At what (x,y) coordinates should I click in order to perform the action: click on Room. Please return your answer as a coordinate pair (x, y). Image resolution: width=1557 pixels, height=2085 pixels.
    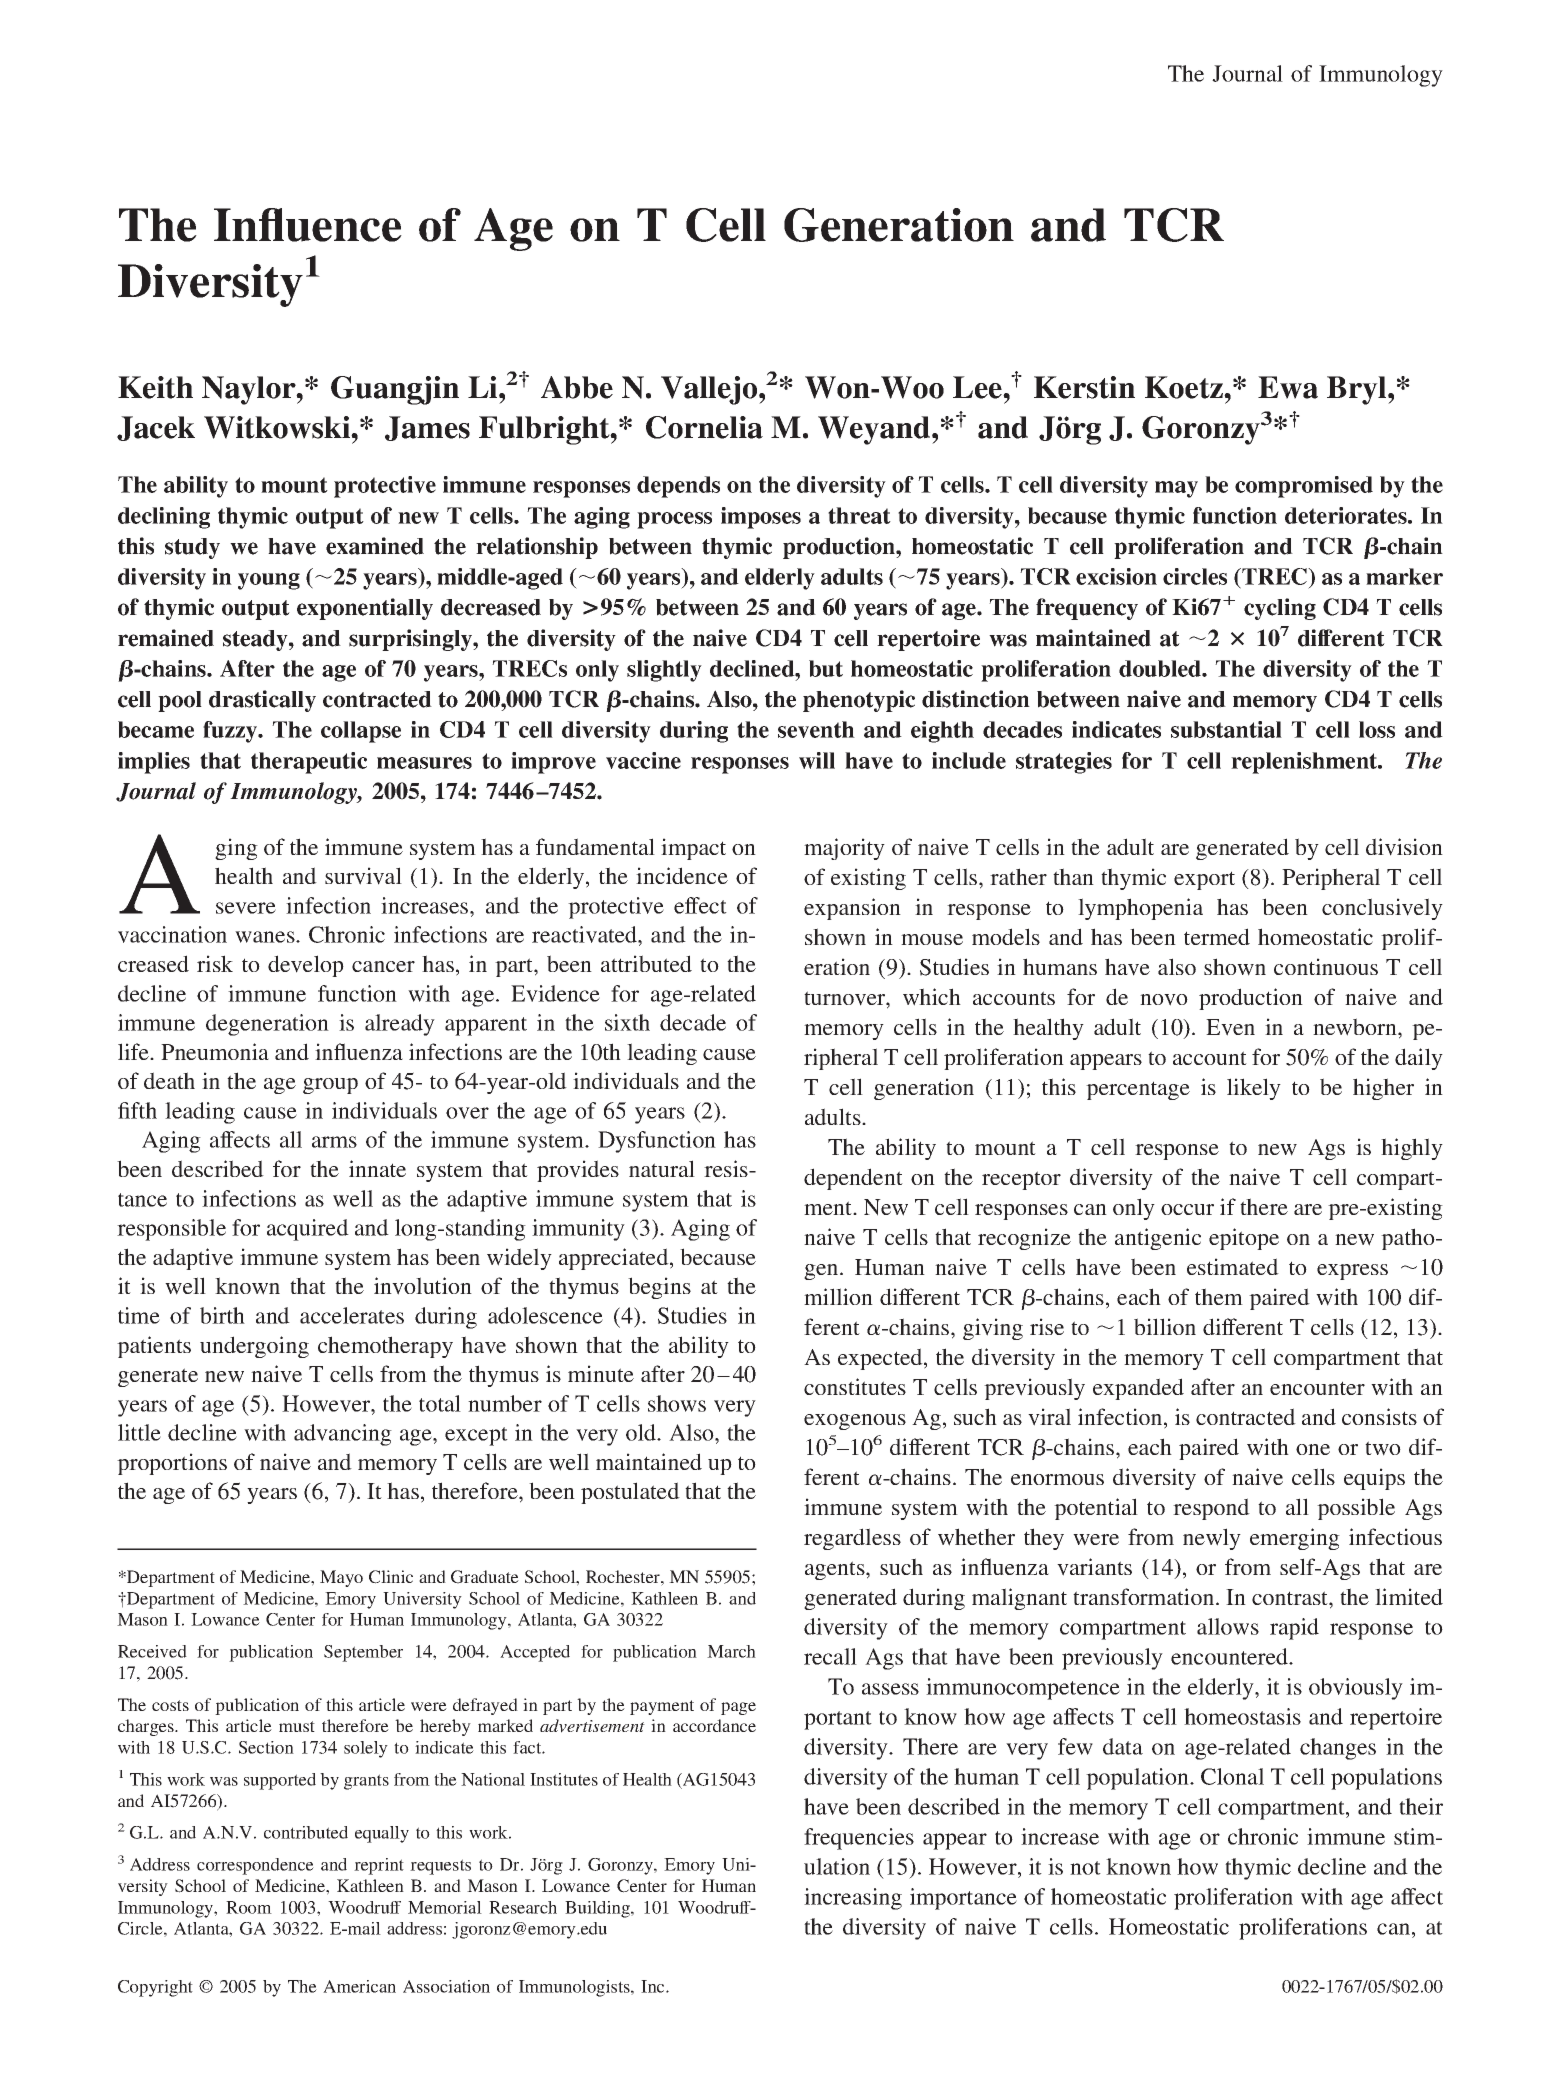
    Looking at the image, I should click on (249, 1907).
